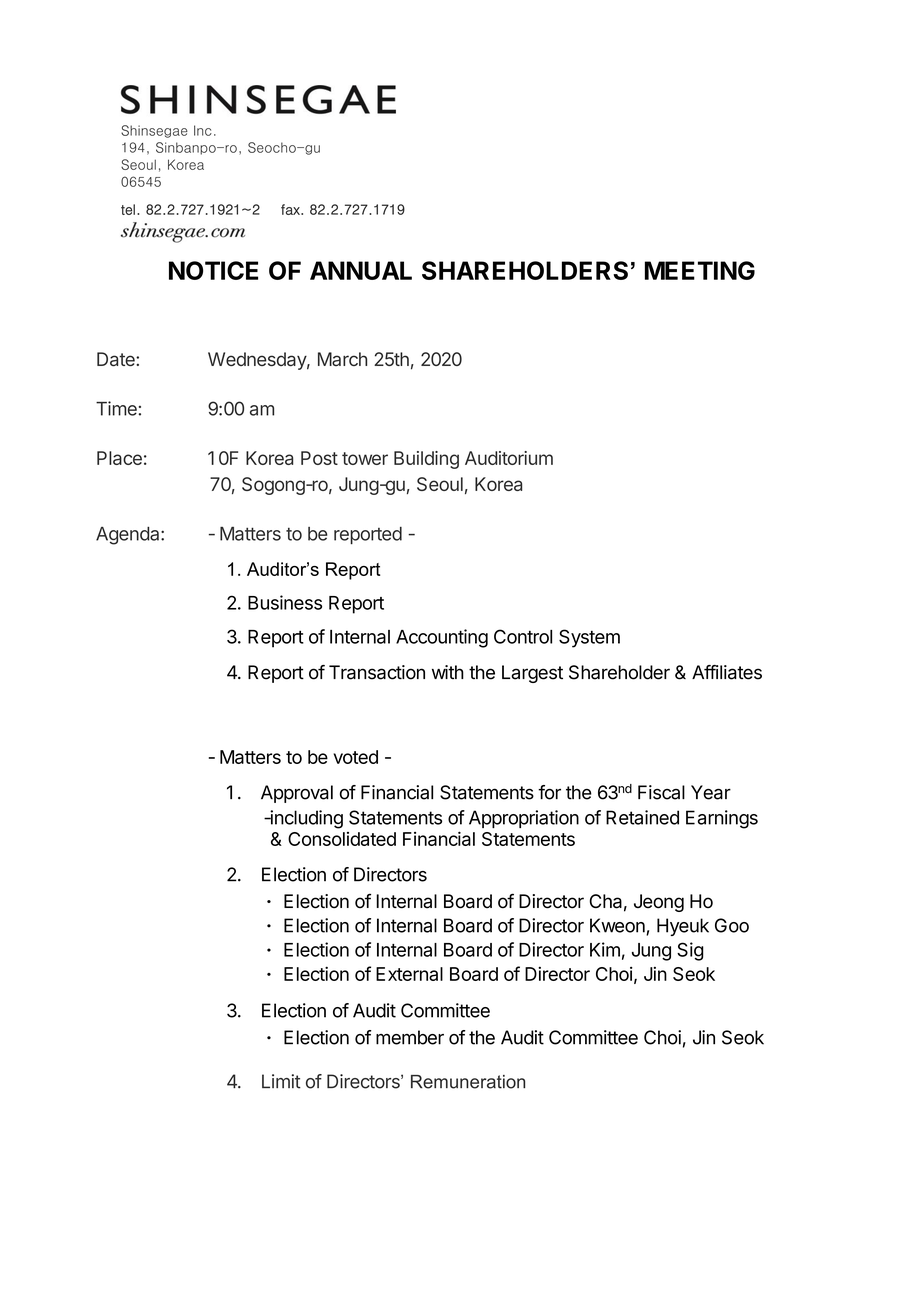 The height and width of the image is (1308, 924). I want to click on System, so click(589, 638).
